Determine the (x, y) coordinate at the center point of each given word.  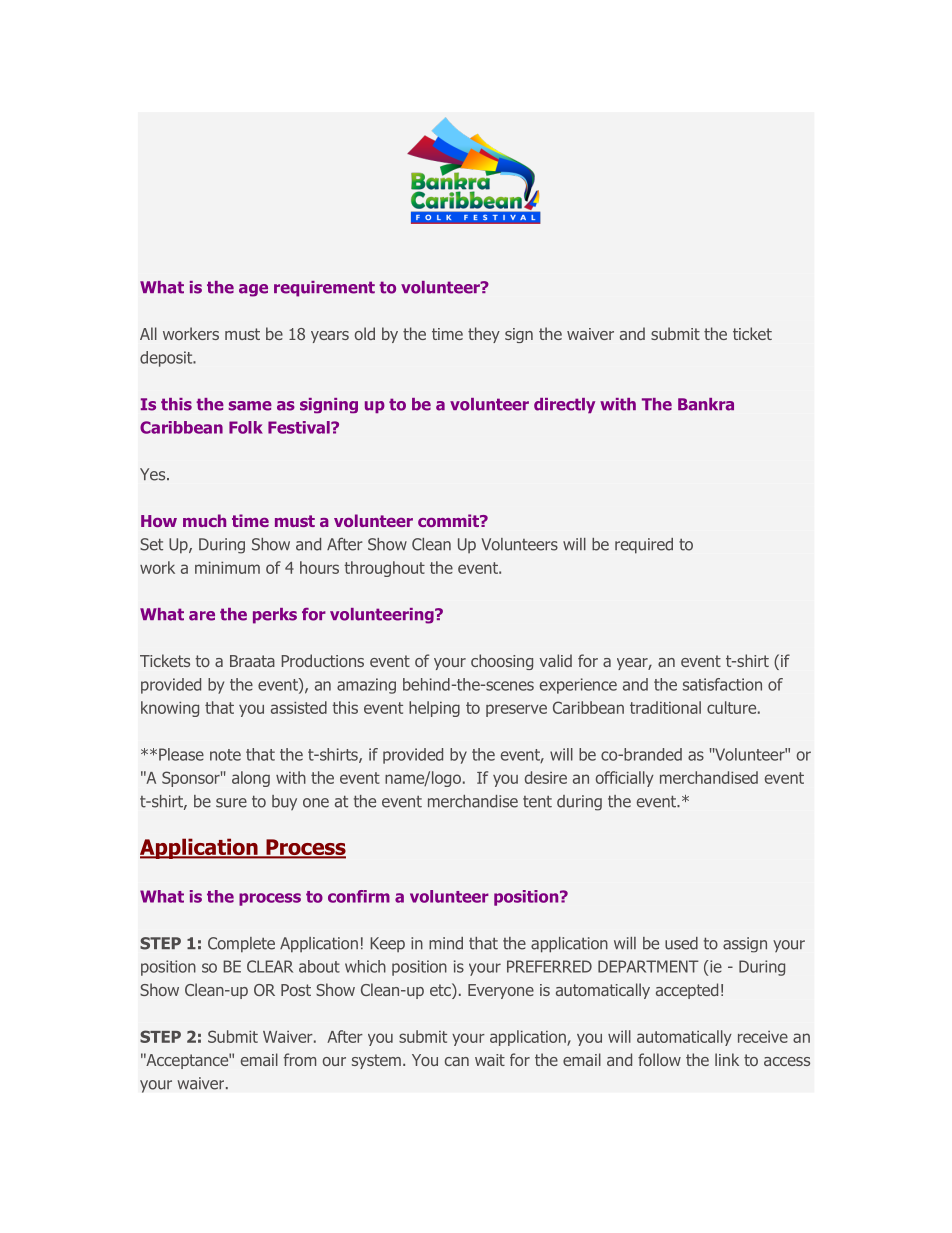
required (644, 546)
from (300, 1059)
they (484, 335)
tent (537, 802)
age (253, 290)
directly (564, 405)
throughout (384, 569)
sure (231, 803)
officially (625, 779)
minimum (227, 568)
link (727, 1059)
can (457, 1061)
